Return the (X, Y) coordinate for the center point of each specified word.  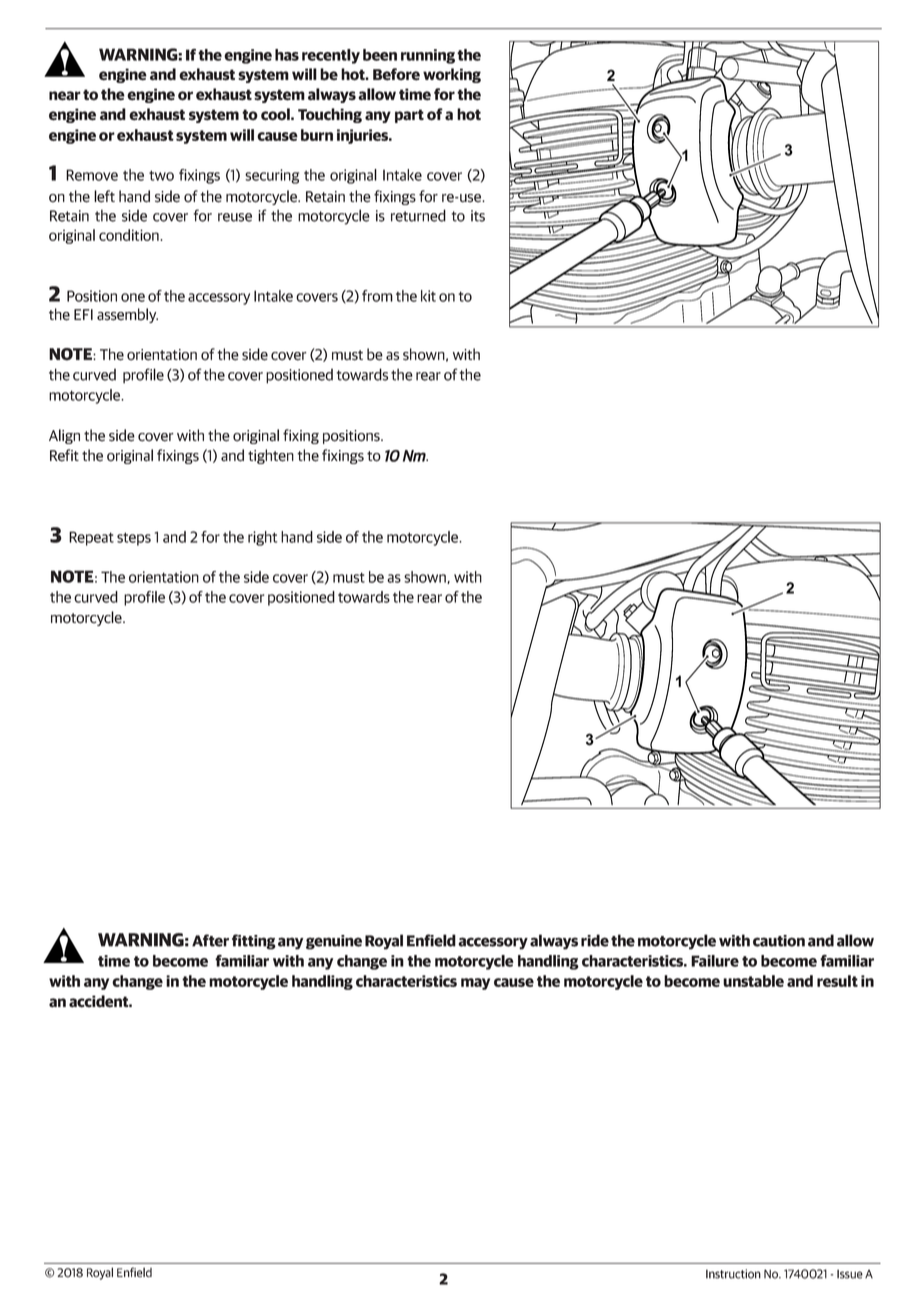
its (478, 216)
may (475, 984)
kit (428, 296)
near (65, 96)
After (210, 940)
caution (779, 941)
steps (134, 539)
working (452, 75)
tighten (271, 456)
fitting (254, 942)
